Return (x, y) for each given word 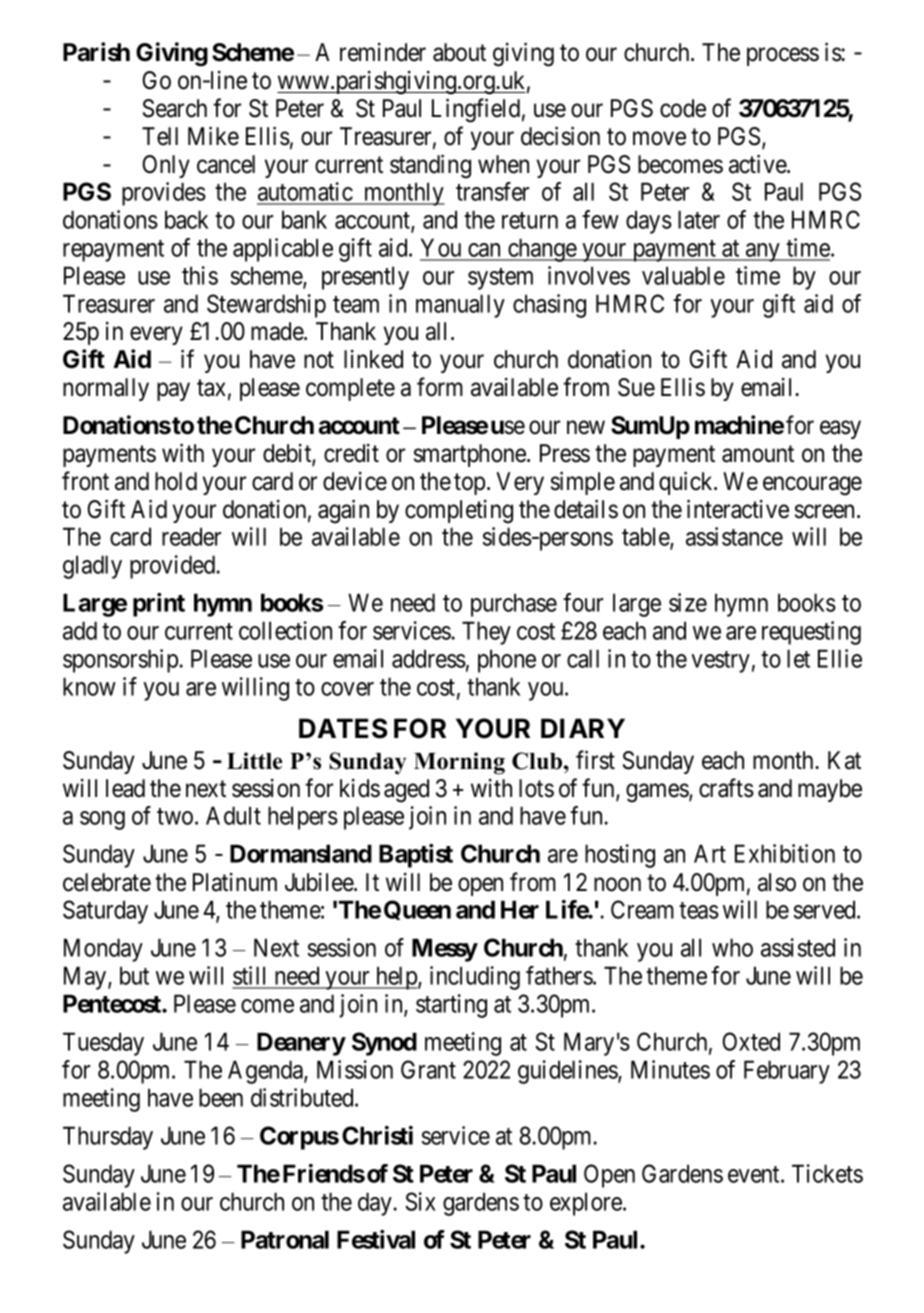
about (459, 52)
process (783, 57)
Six (421, 1201)
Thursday (108, 1138)
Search (175, 108)
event (755, 1174)
